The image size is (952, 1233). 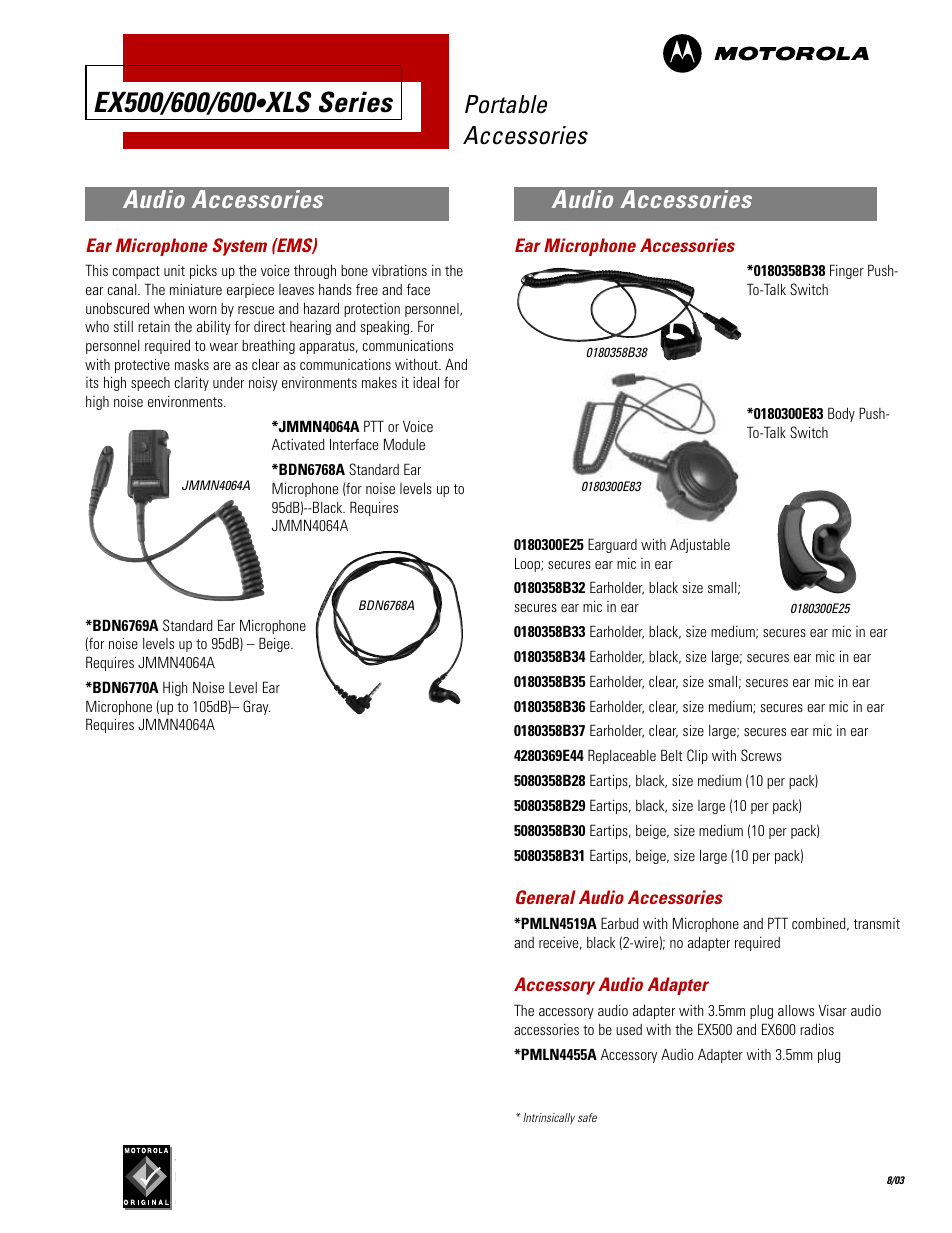 What do you see at coordinates (847, 271) in the screenshot?
I see `Finger` at bounding box center [847, 271].
